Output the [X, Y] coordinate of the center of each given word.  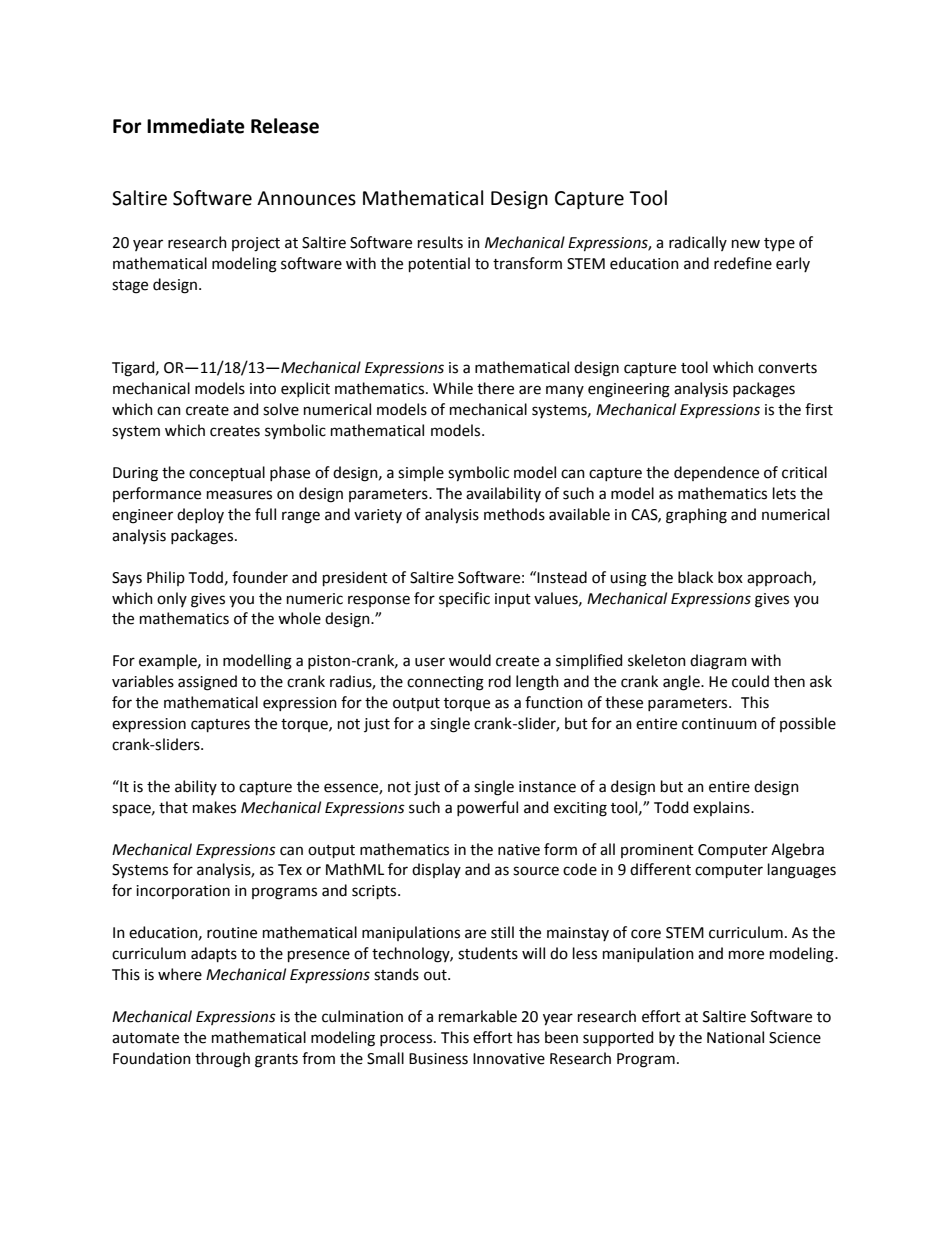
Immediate [196, 126]
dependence [716, 473]
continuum [719, 724]
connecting [445, 683]
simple [421, 473]
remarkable [478, 1016]
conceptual [227, 473]
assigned [207, 683]
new [746, 244]
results [440, 242]
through [222, 1060]
